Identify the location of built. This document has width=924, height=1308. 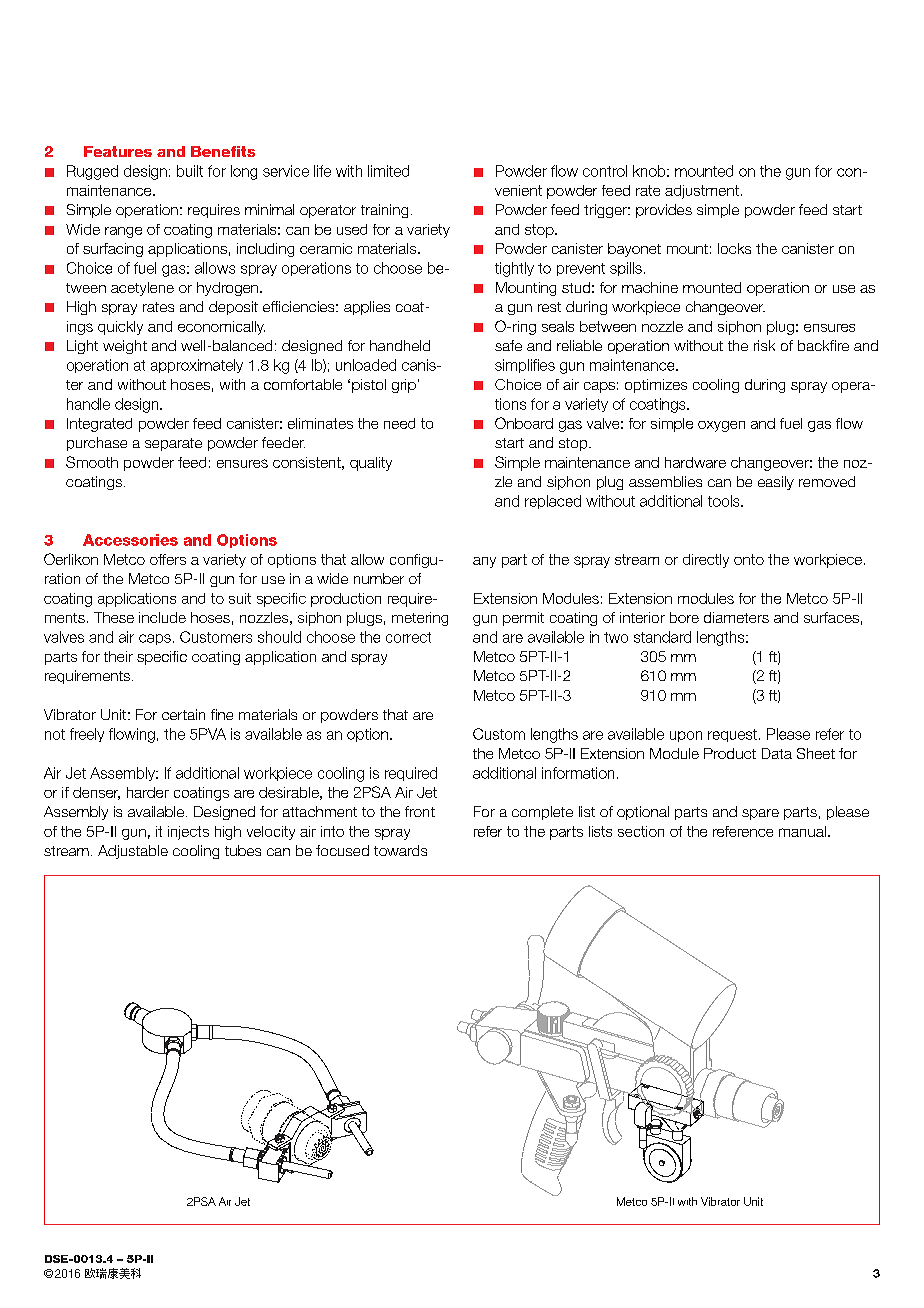
(190, 171).
